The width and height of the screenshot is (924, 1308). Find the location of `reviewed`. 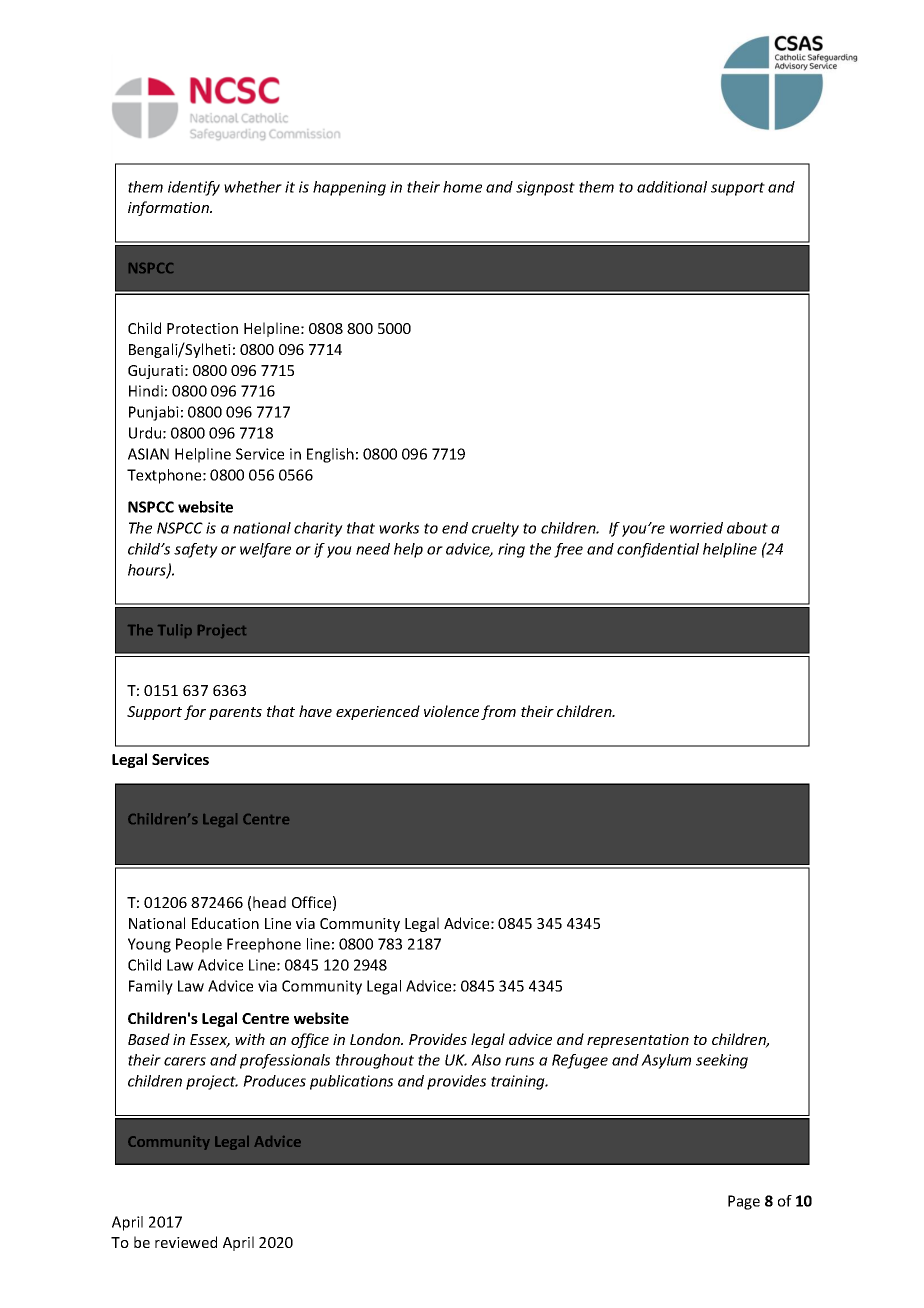

reviewed is located at coordinates (186, 1242).
